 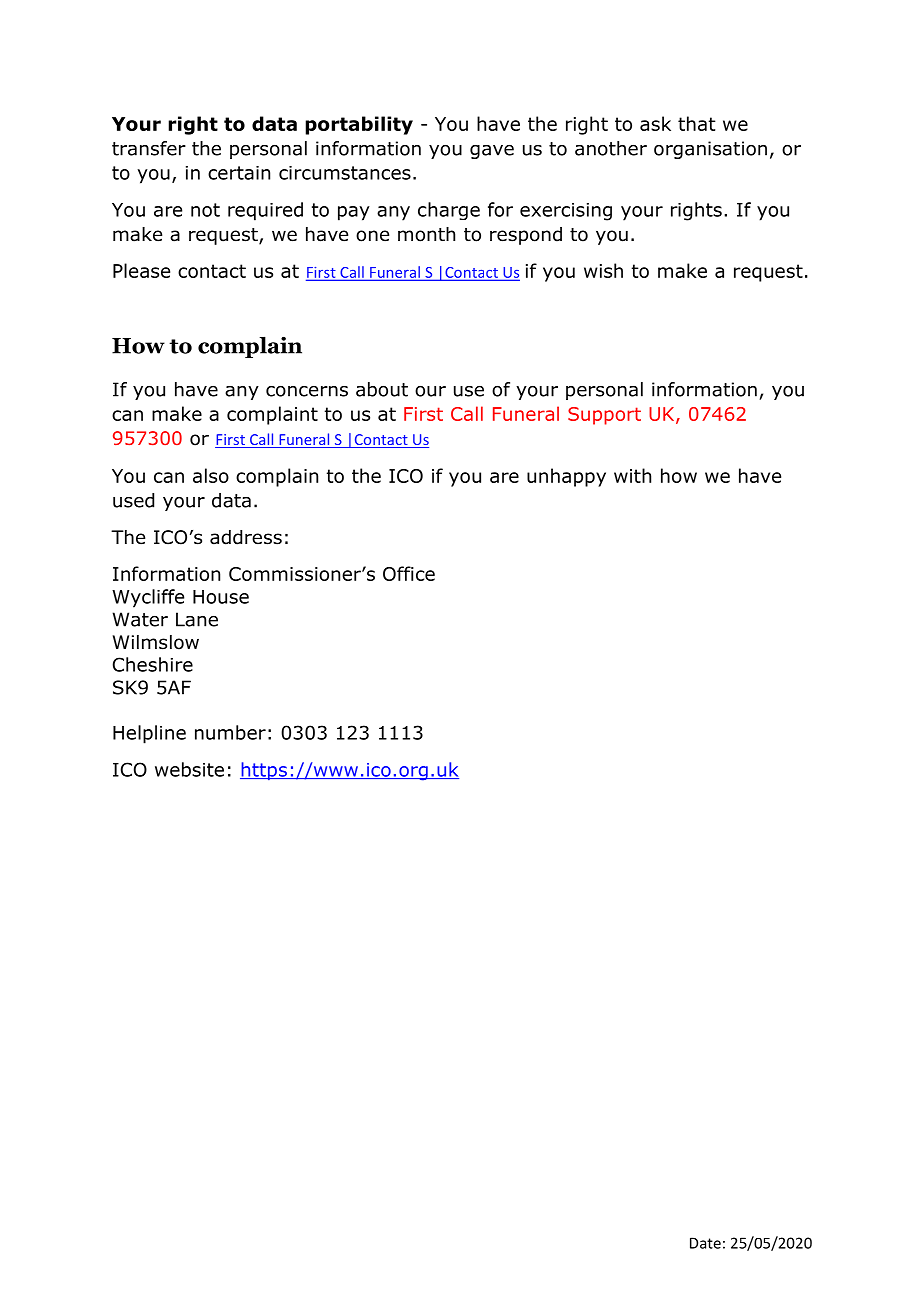 What do you see at coordinates (230, 732) in the image?
I see `number` at bounding box center [230, 732].
